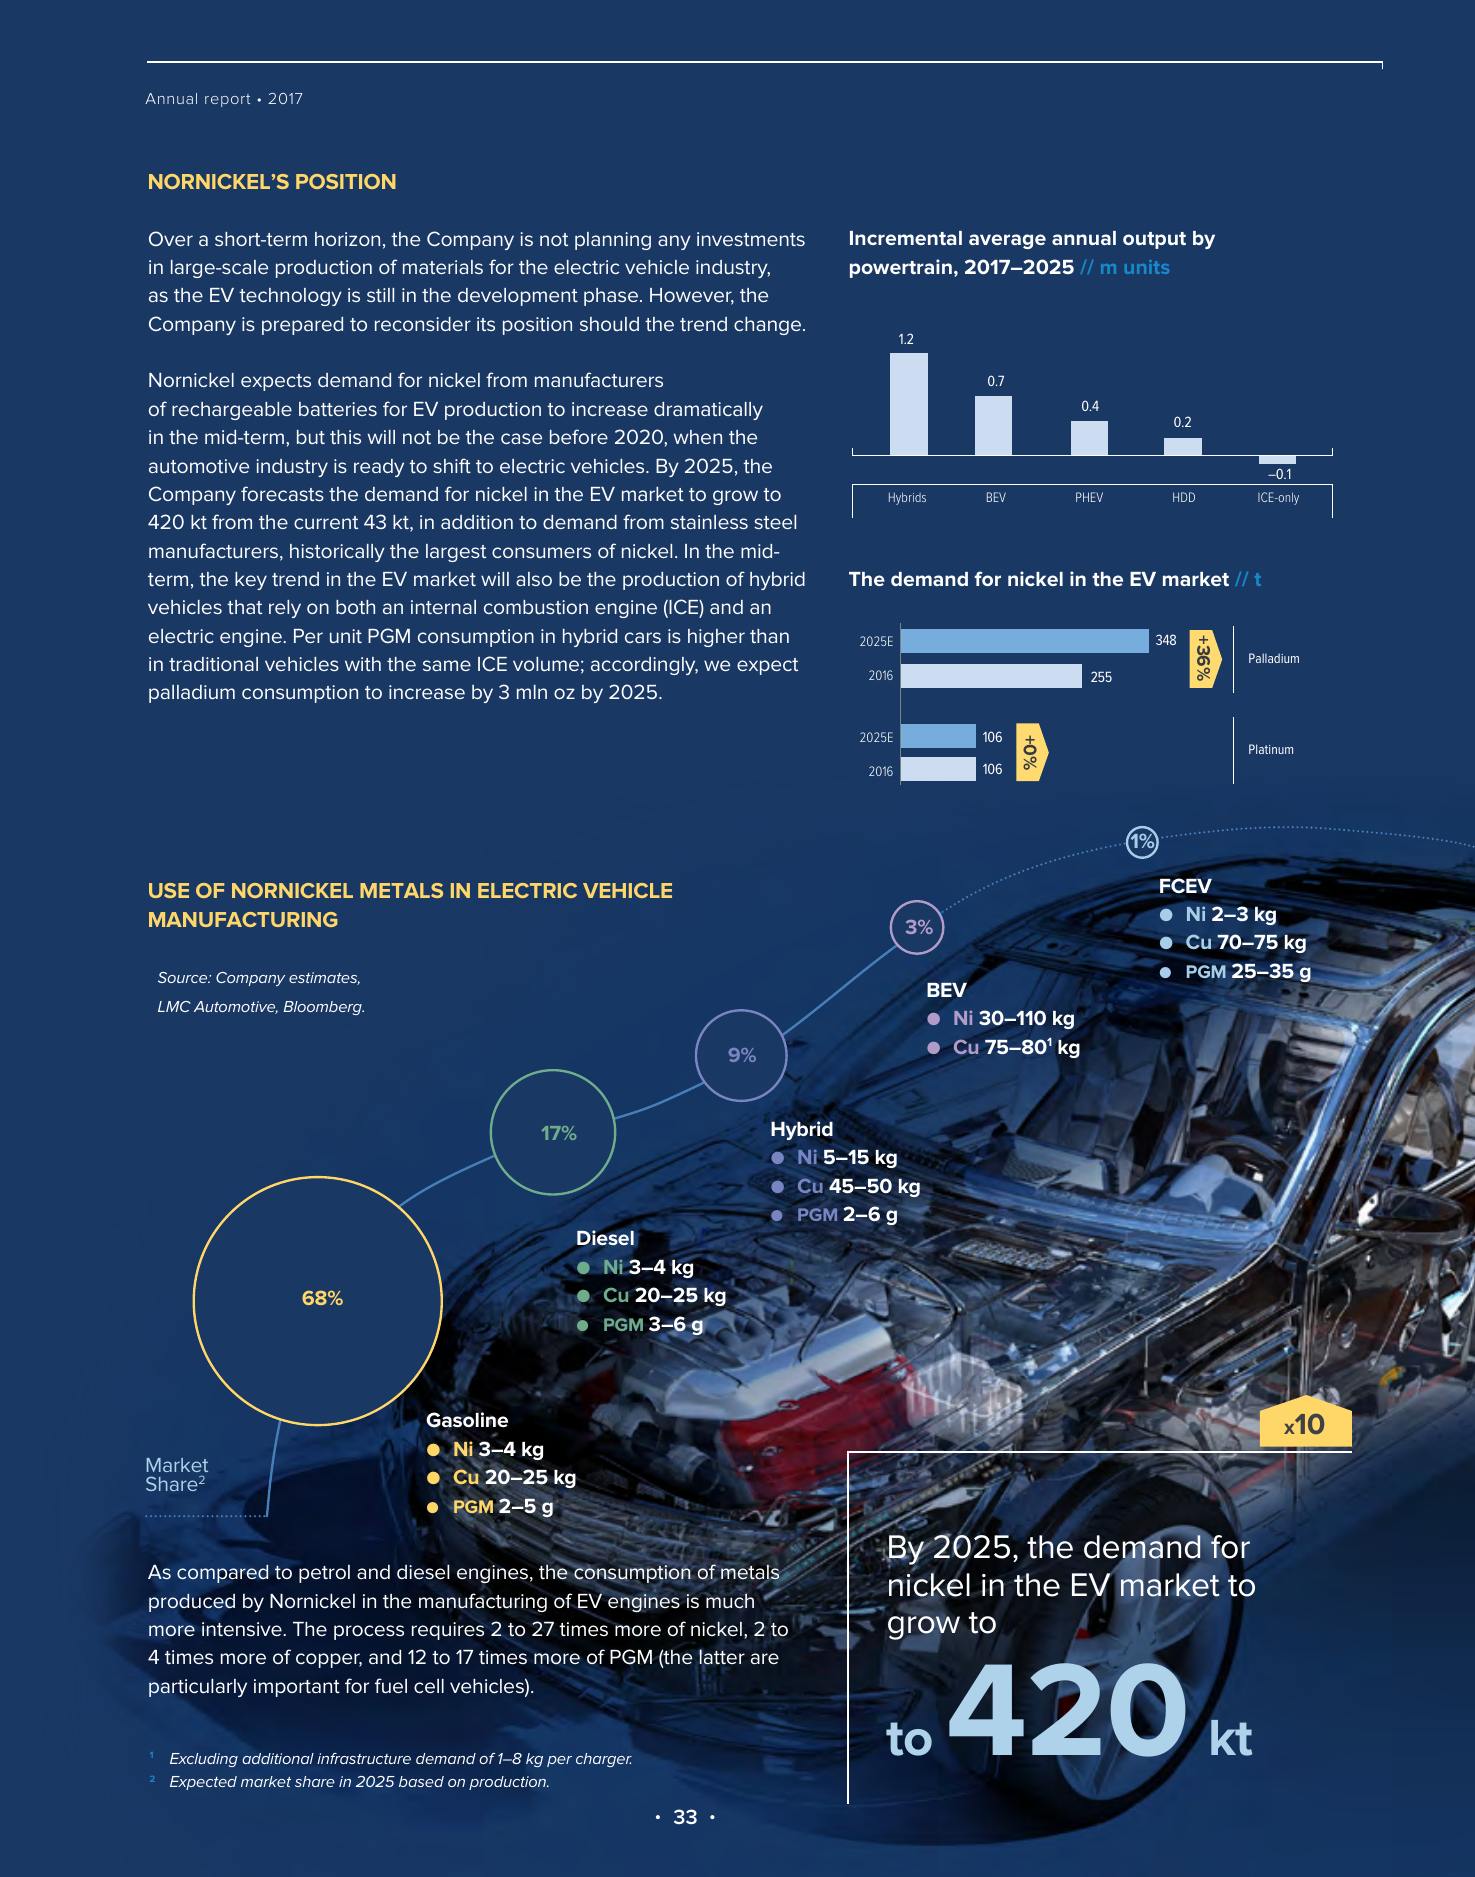 The height and width of the screenshot is (1877, 1475). I want to click on important, so click(297, 1688).
